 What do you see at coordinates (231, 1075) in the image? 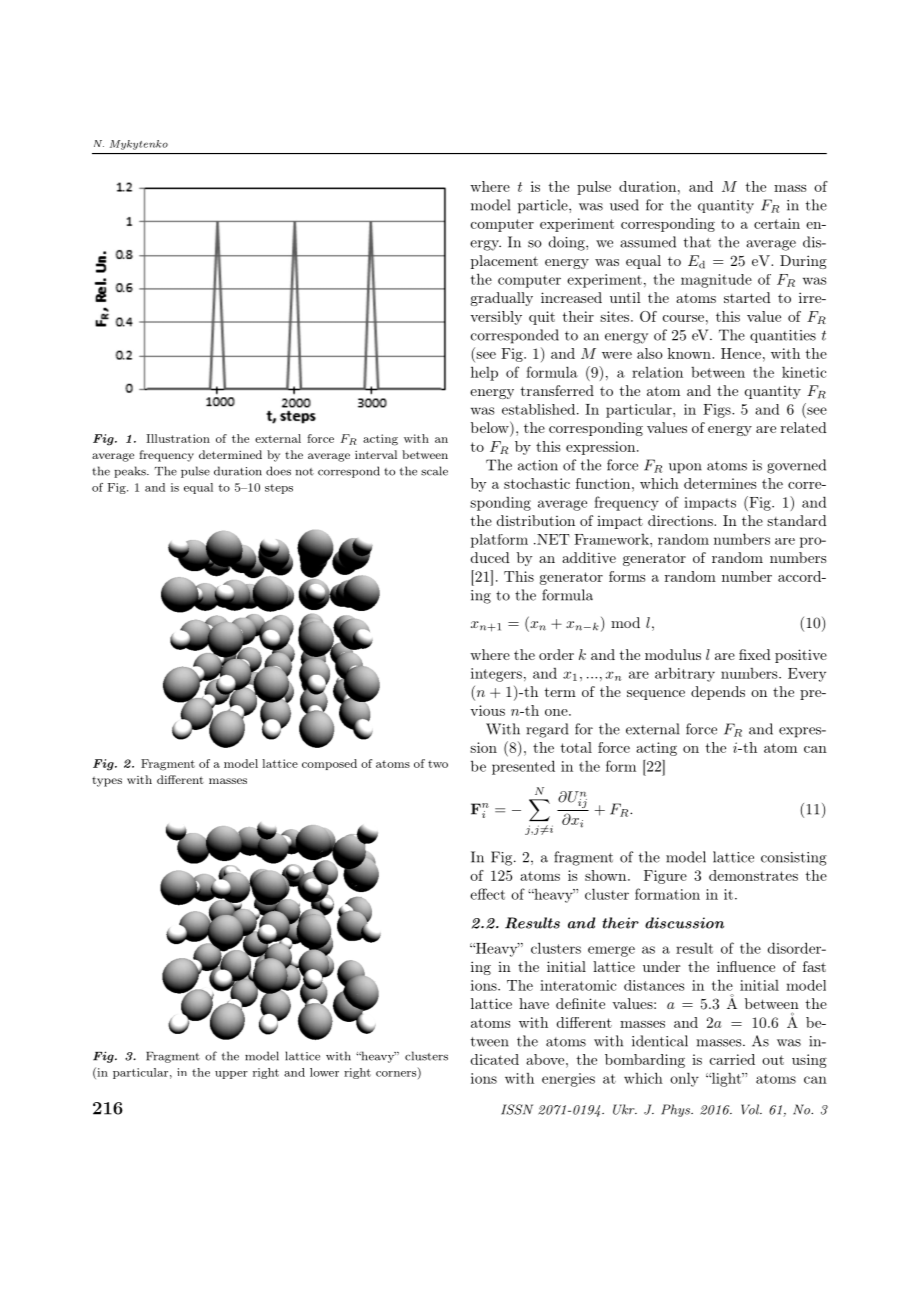
I see `upper` at bounding box center [231, 1075].
